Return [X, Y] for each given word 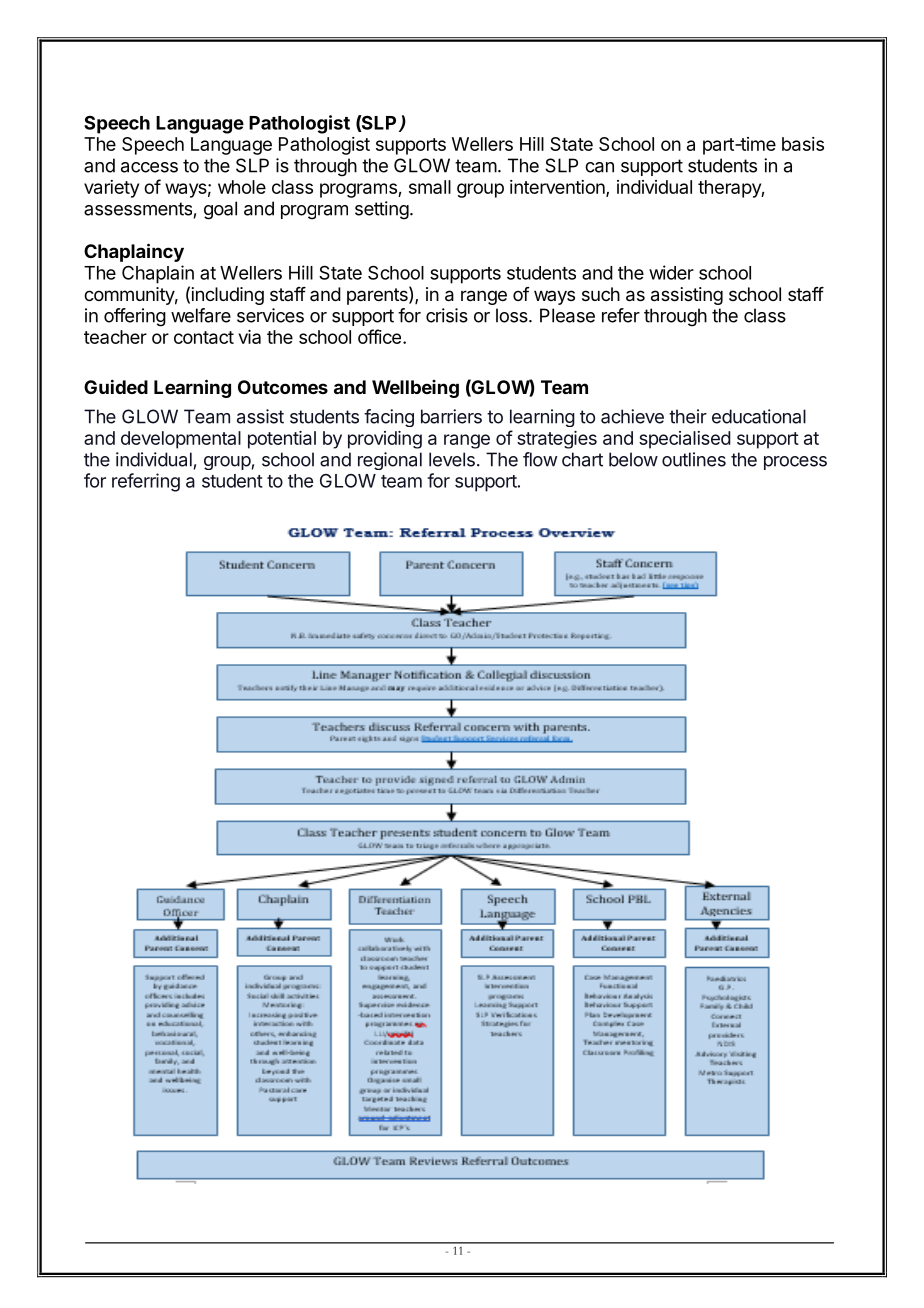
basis [803, 144]
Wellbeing [415, 389]
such [601, 294]
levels [452, 459]
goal [220, 210]
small [430, 187]
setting [382, 210]
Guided [116, 386]
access [149, 167]
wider [671, 272]
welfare [201, 315]
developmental [181, 440]
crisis [447, 315]
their [688, 416]
